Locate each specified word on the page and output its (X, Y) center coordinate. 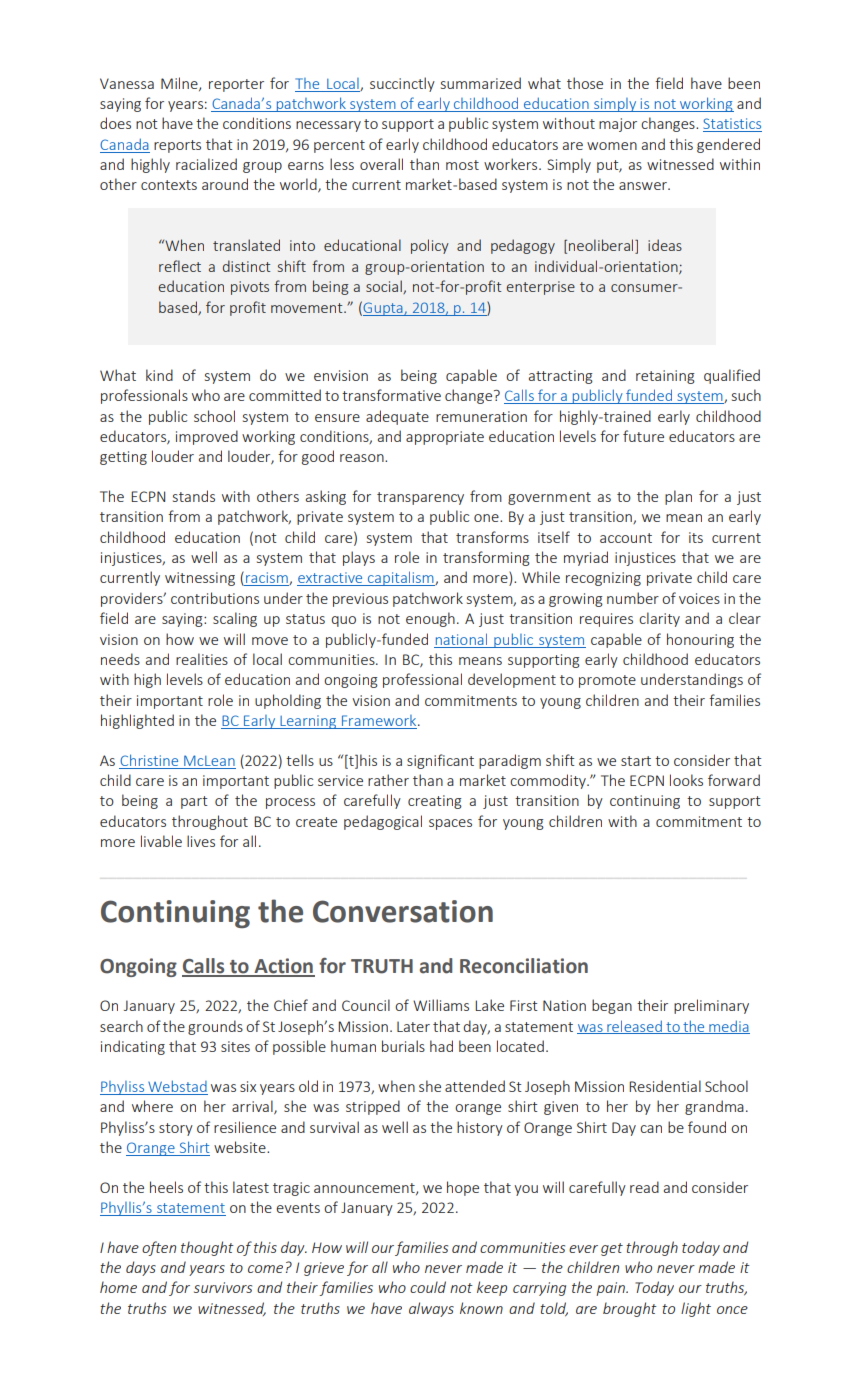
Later (413, 1026)
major (618, 125)
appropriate (445, 438)
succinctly (402, 84)
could (428, 1287)
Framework (380, 720)
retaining (665, 377)
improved (207, 437)
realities (202, 659)
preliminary (711, 1006)
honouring (700, 640)
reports (177, 146)
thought (207, 1248)
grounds (215, 1027)
